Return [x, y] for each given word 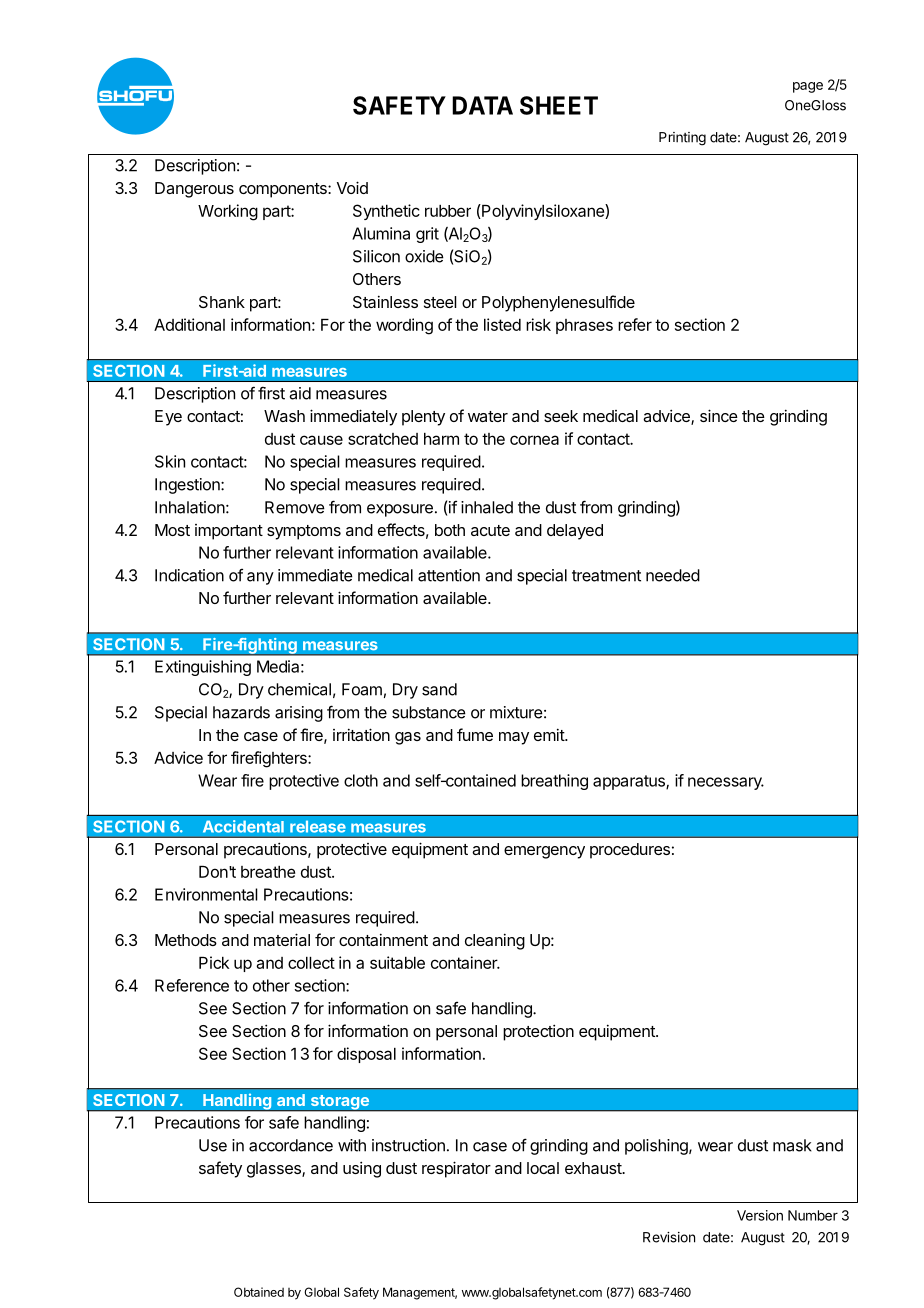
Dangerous [194, 190]
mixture [516, 712]
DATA [482, 105]
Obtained [259, 1292]
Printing [682, 139]
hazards [241, 712]
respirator [456, 1169]
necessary [726, 783]
